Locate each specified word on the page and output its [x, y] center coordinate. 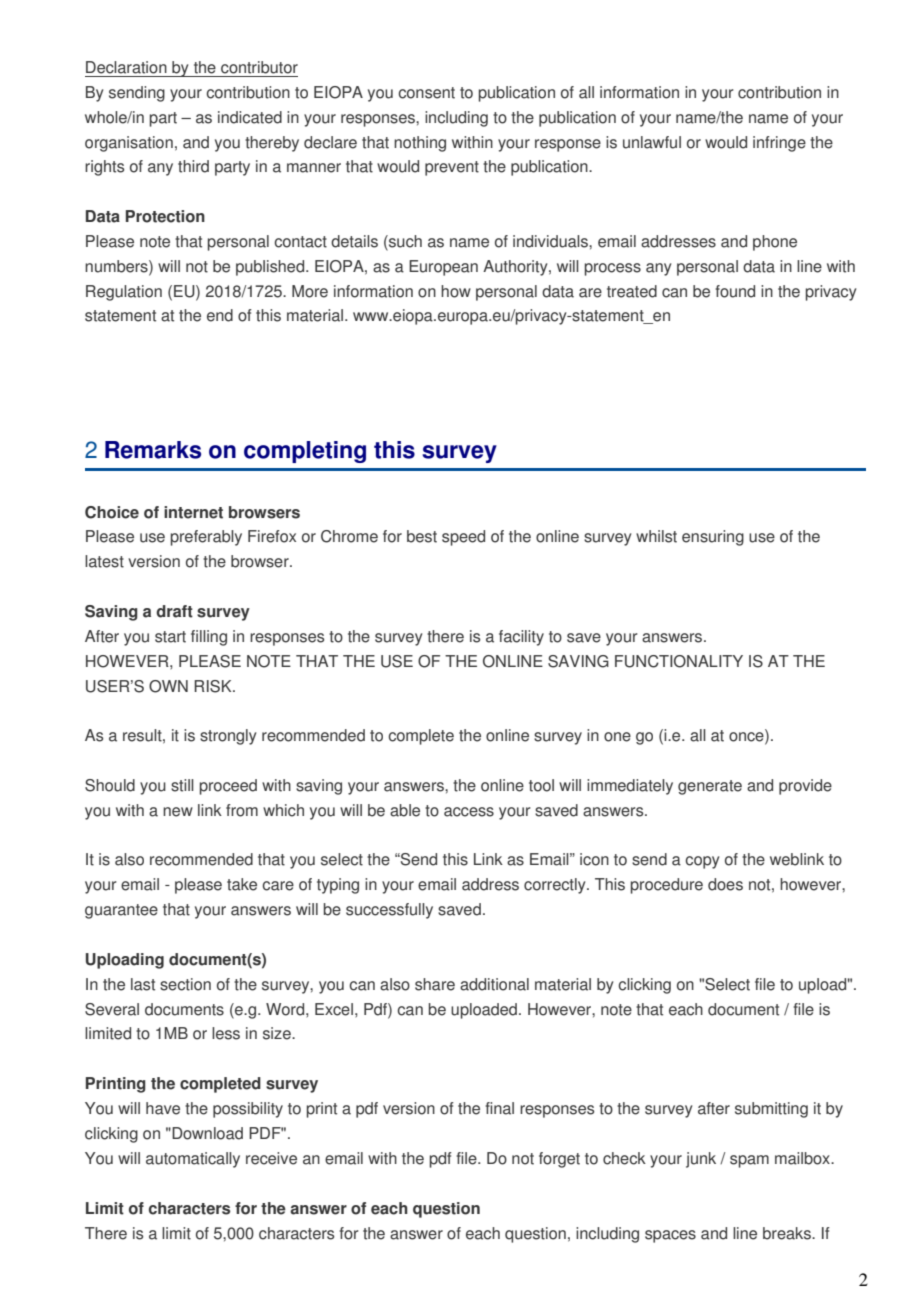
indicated [250, 117]
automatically [193, 1160]
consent [426, 93]
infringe [779, 144]
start [170, 637]
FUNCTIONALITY [679, 661]
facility [521, 638]
